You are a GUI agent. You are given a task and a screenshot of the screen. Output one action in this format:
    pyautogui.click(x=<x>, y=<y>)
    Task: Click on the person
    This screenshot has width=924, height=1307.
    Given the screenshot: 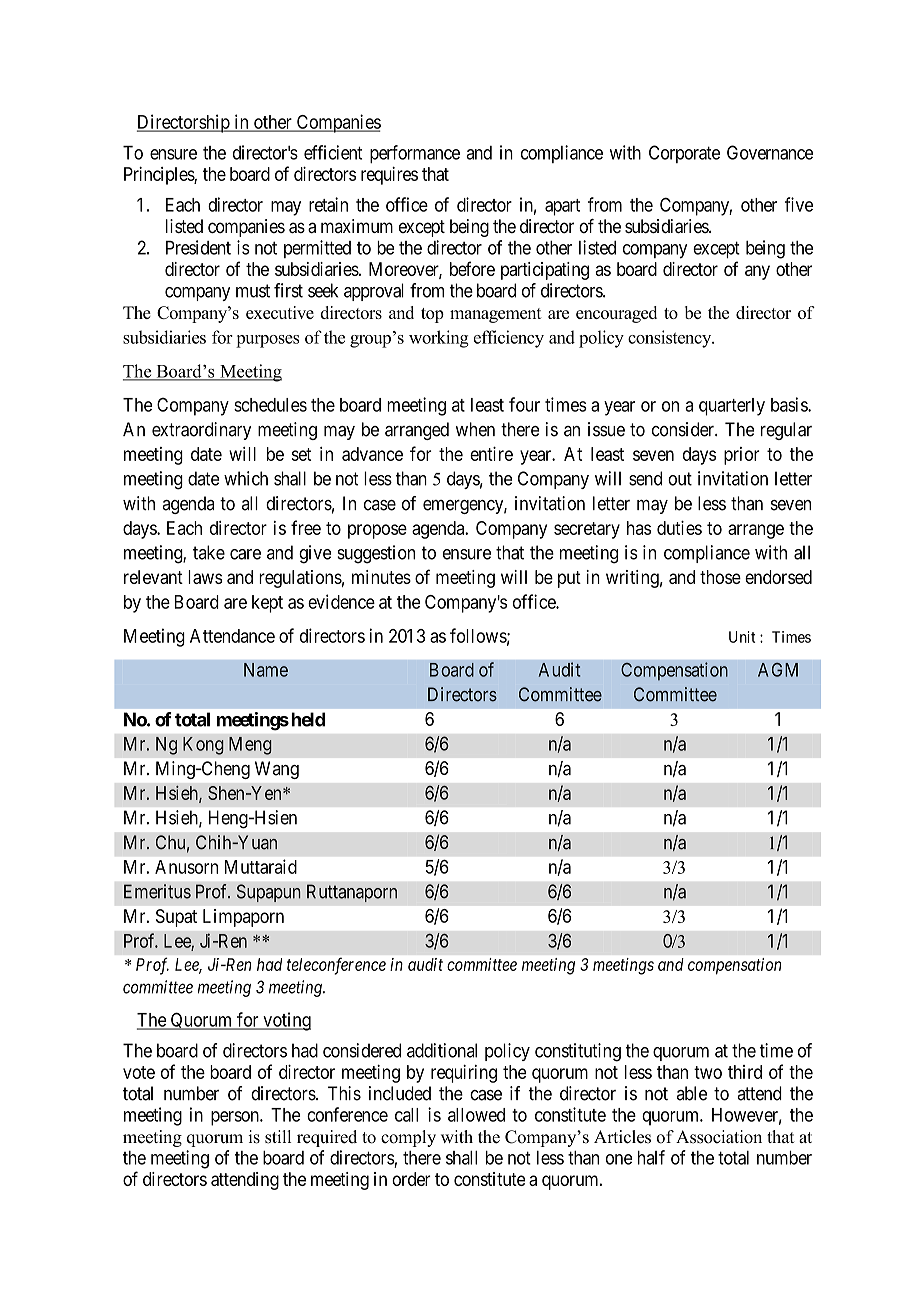 What is the action you would take?
    pyautogui.click(x=236, y=1118)
